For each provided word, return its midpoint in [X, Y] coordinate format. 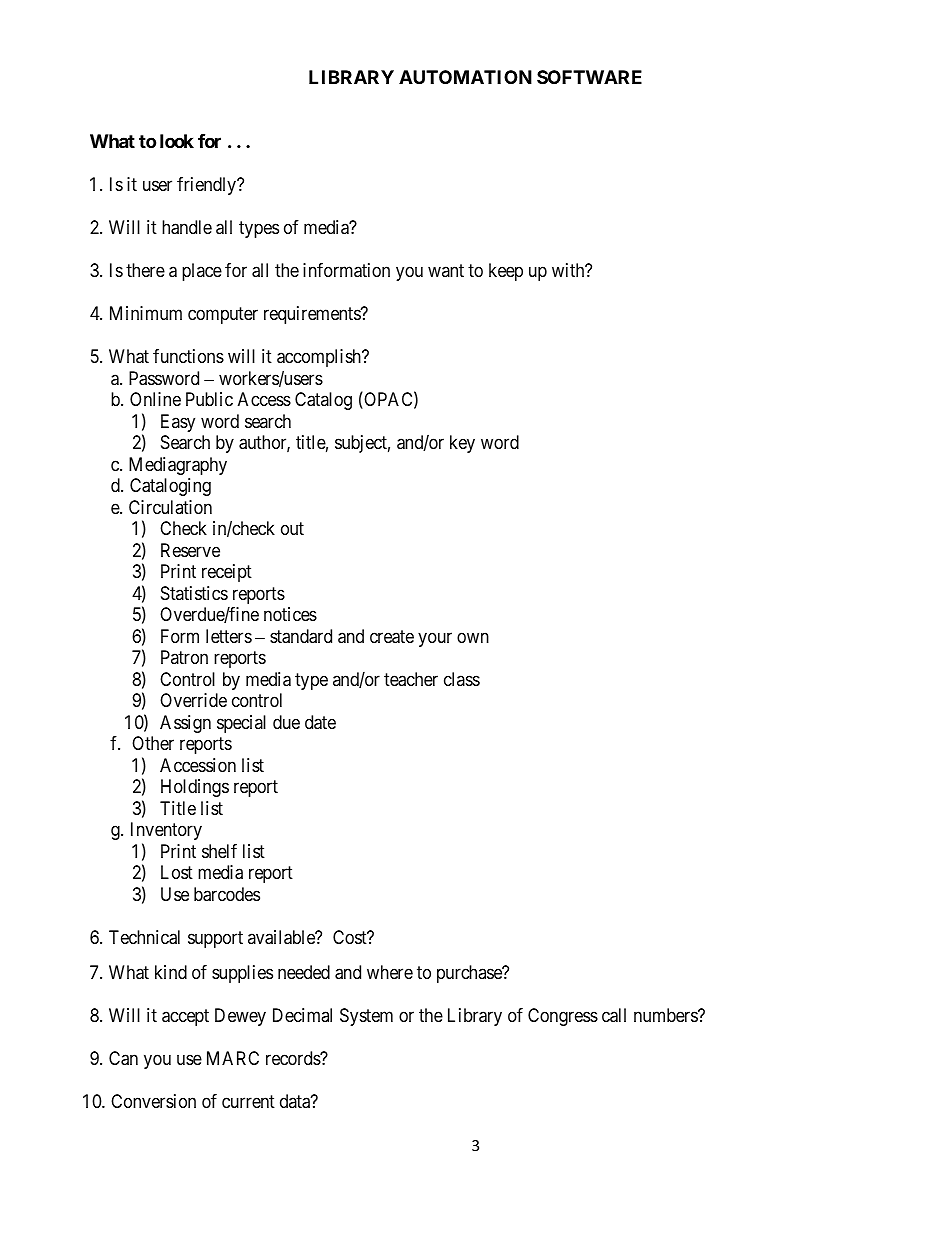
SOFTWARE [589, 77]
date [320, 722]
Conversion [153, 1101]
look [177, 141]
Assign [185, 724]
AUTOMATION [465, 77]
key [462, 444]
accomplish [320, 358]
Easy [178, 423]
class [462, 679]
